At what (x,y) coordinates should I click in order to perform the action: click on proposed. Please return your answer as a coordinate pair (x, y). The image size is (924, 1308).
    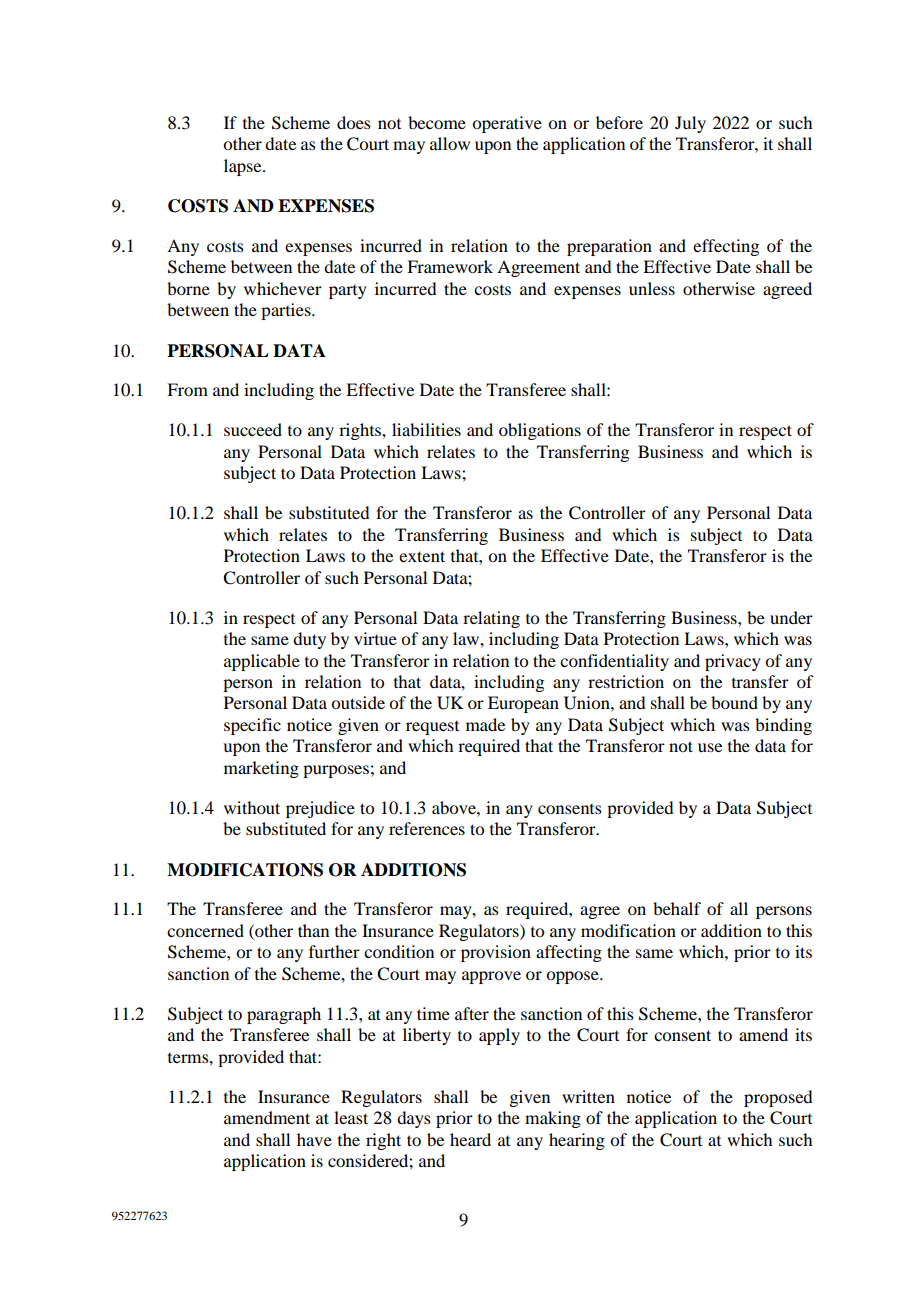
    Looking at the image, I should click on (778, 1098).
